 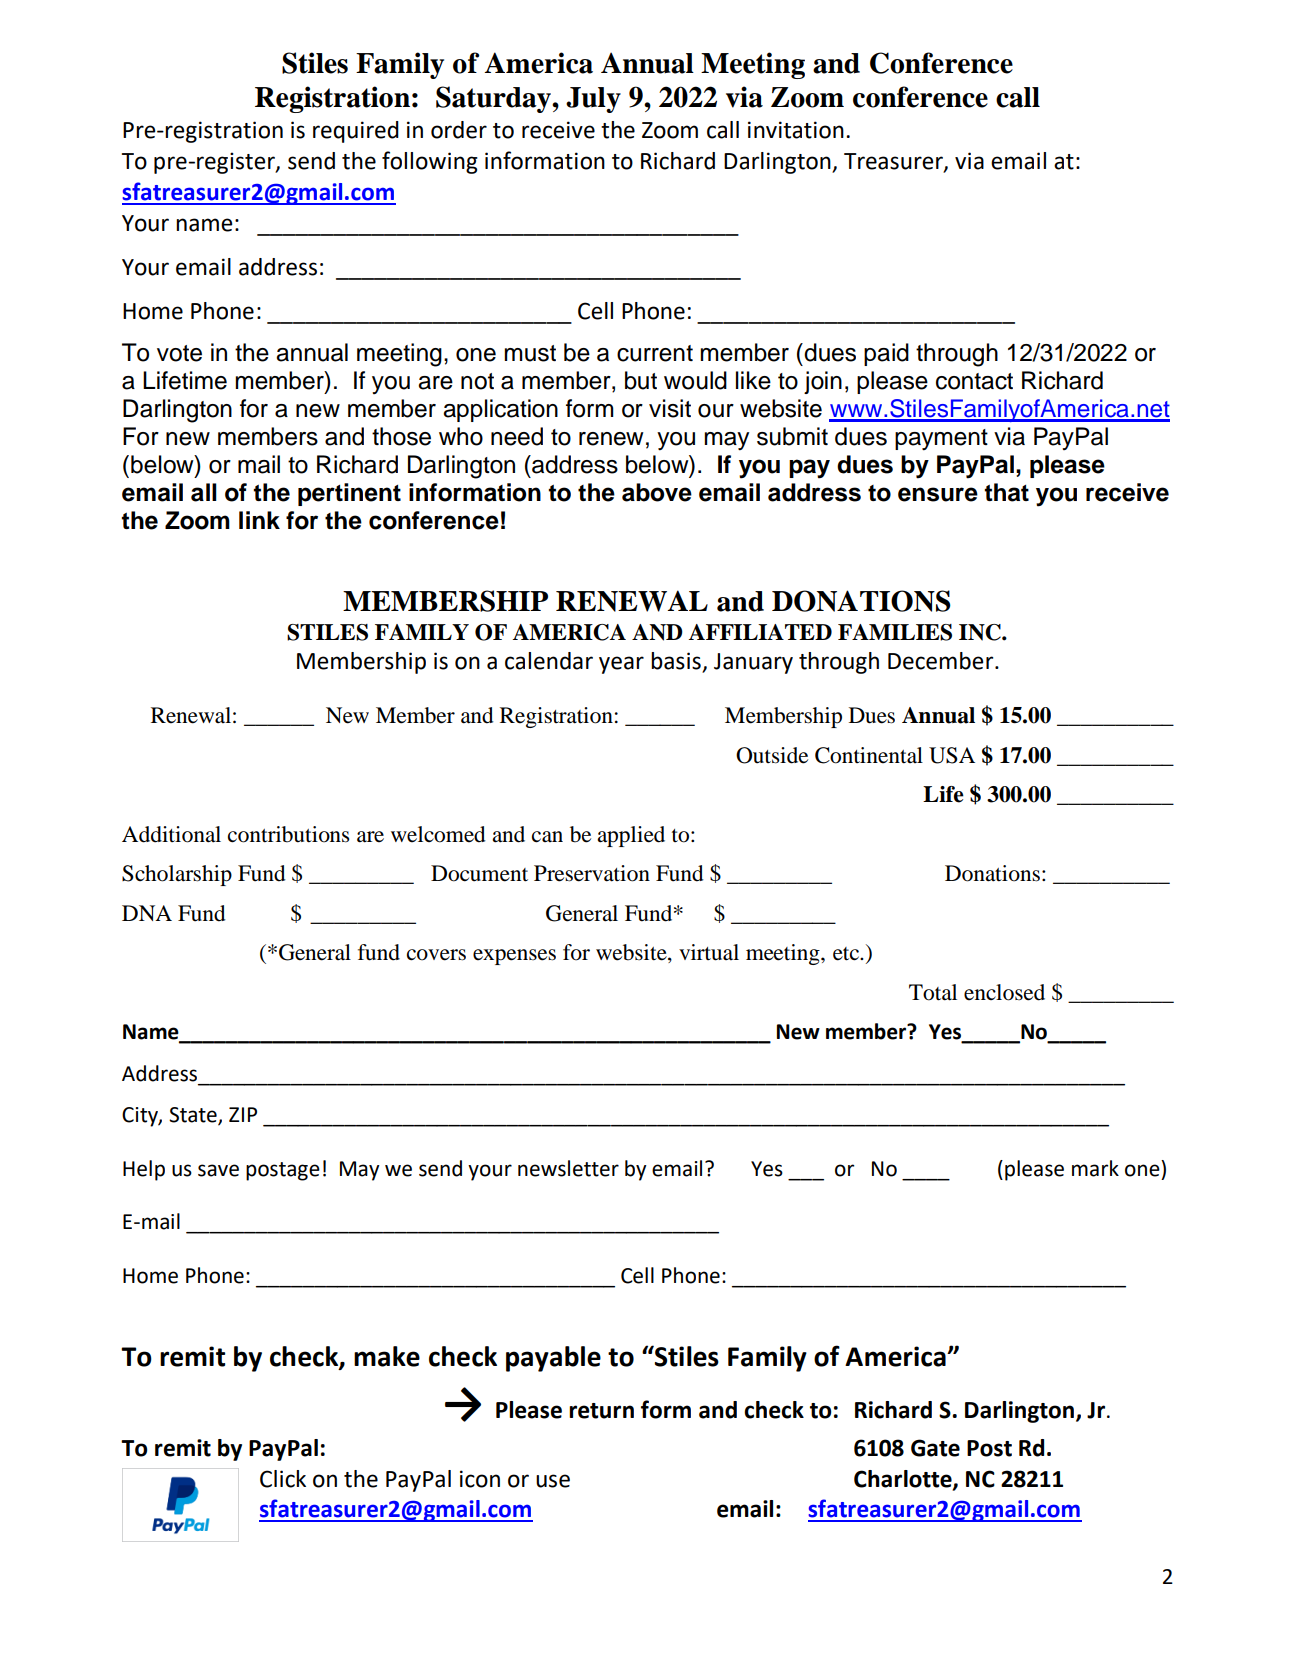 I want to click on that, so click(x=1006, y=492).
